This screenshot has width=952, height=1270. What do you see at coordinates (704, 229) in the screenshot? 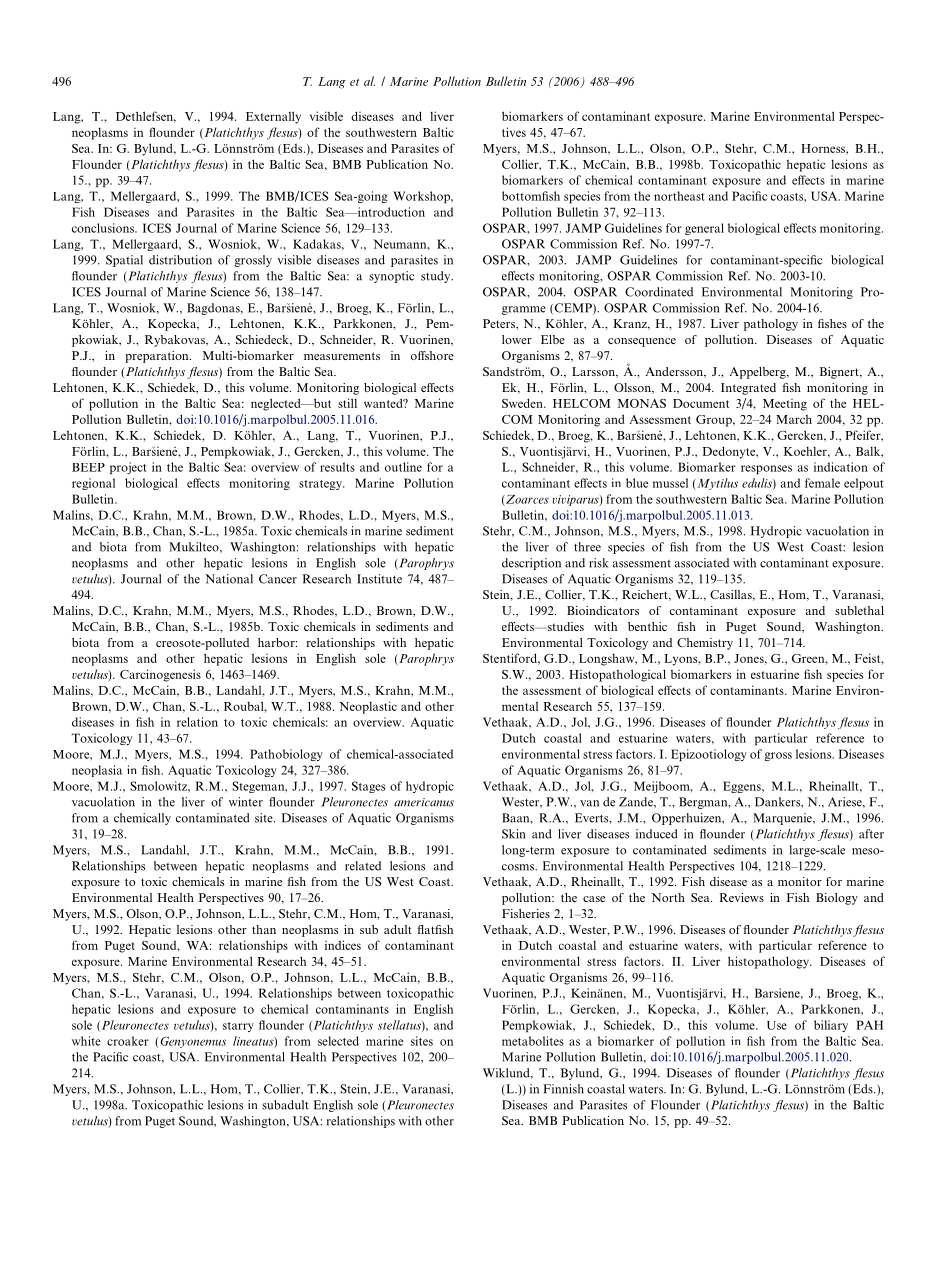
I see `general` at bounding box center [704, 229].
